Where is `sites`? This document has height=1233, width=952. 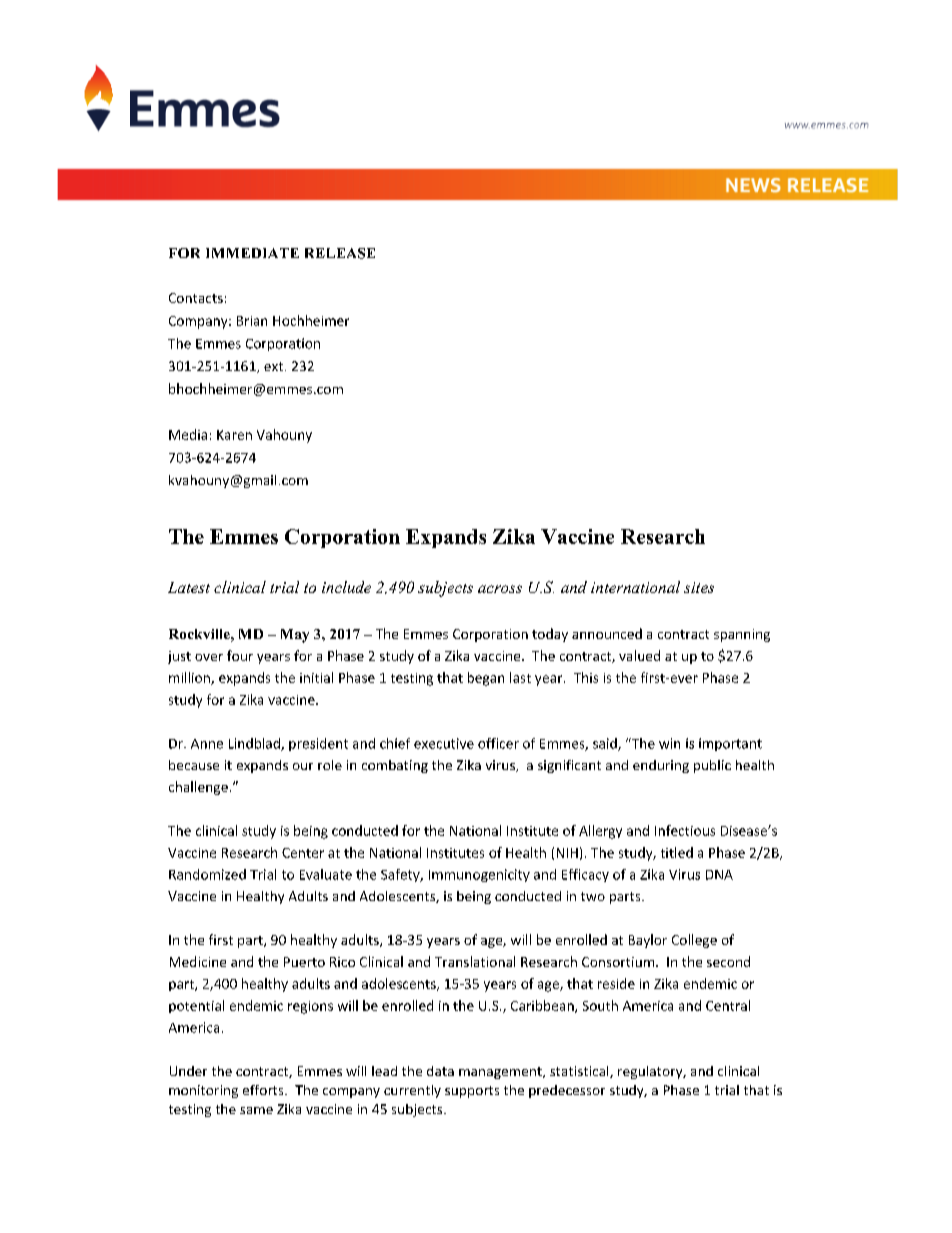
sites is located at coordinates (699, 587).
